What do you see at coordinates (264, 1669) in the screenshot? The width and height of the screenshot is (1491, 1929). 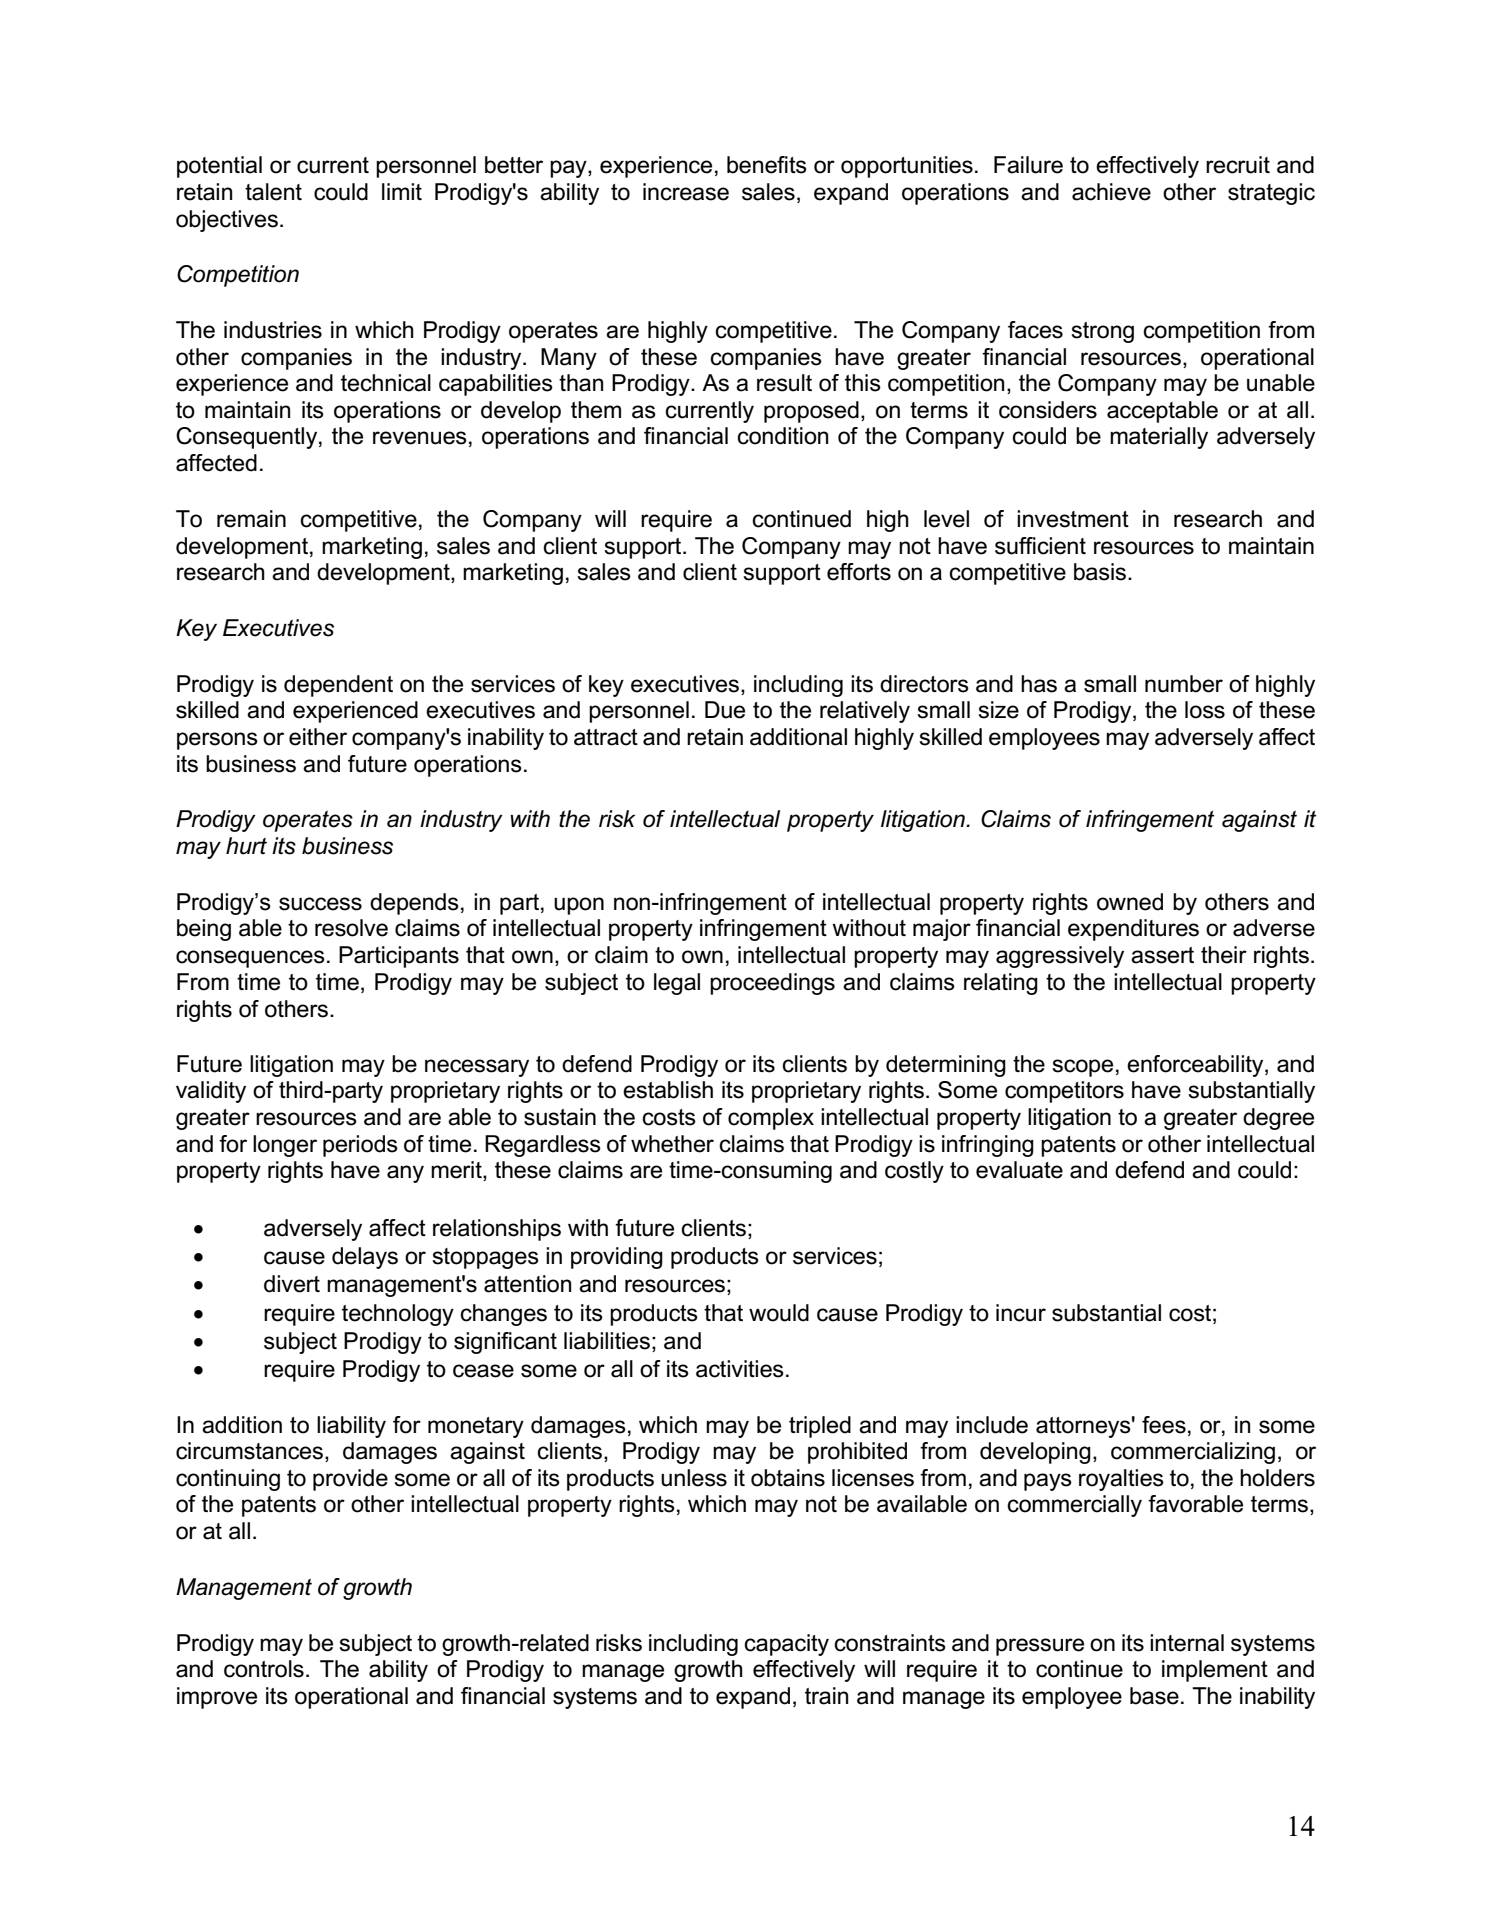 I see `controls` at bounding box center [264, 1669].
